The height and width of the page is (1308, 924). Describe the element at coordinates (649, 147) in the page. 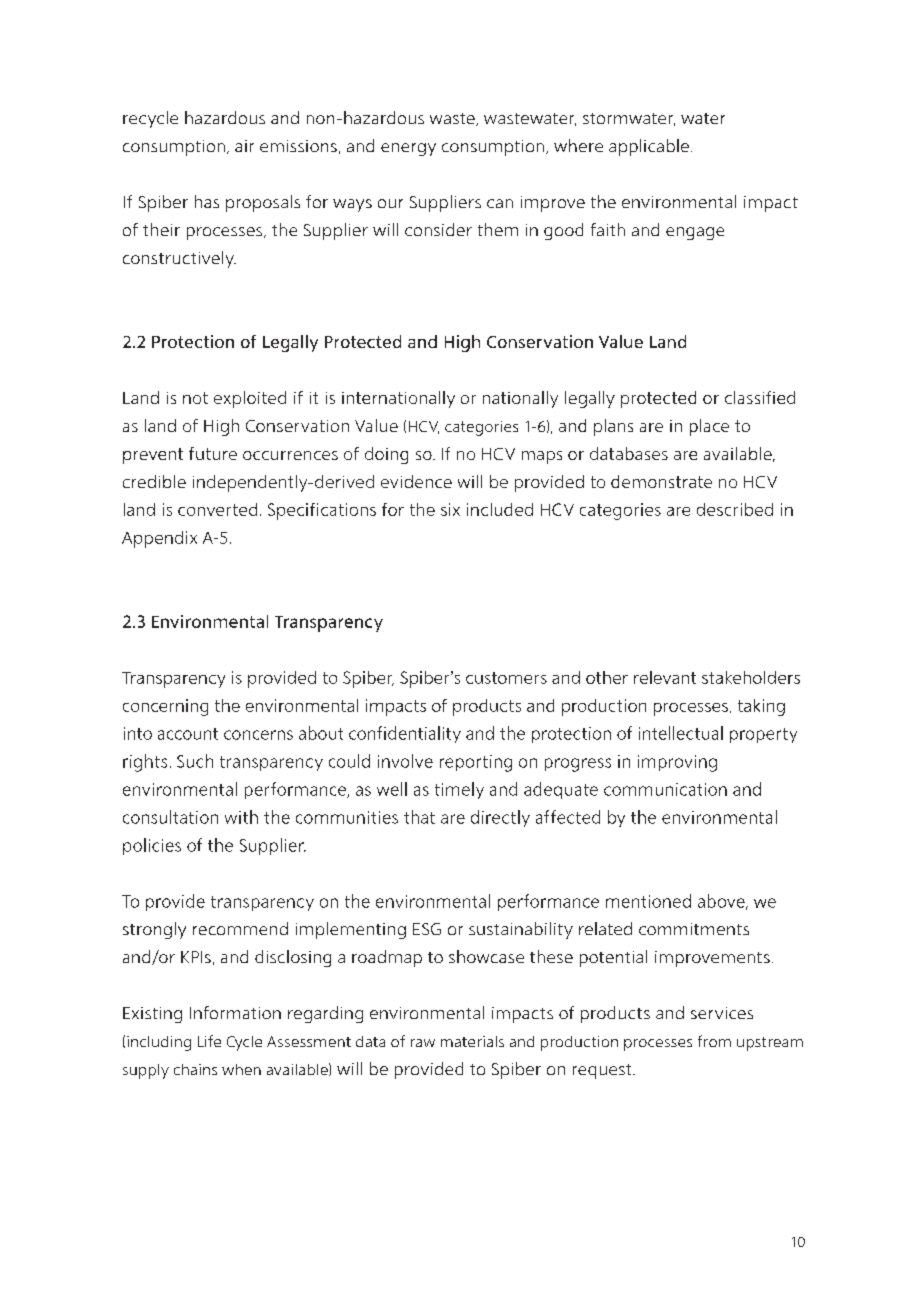

I see `applicable` at that location.
